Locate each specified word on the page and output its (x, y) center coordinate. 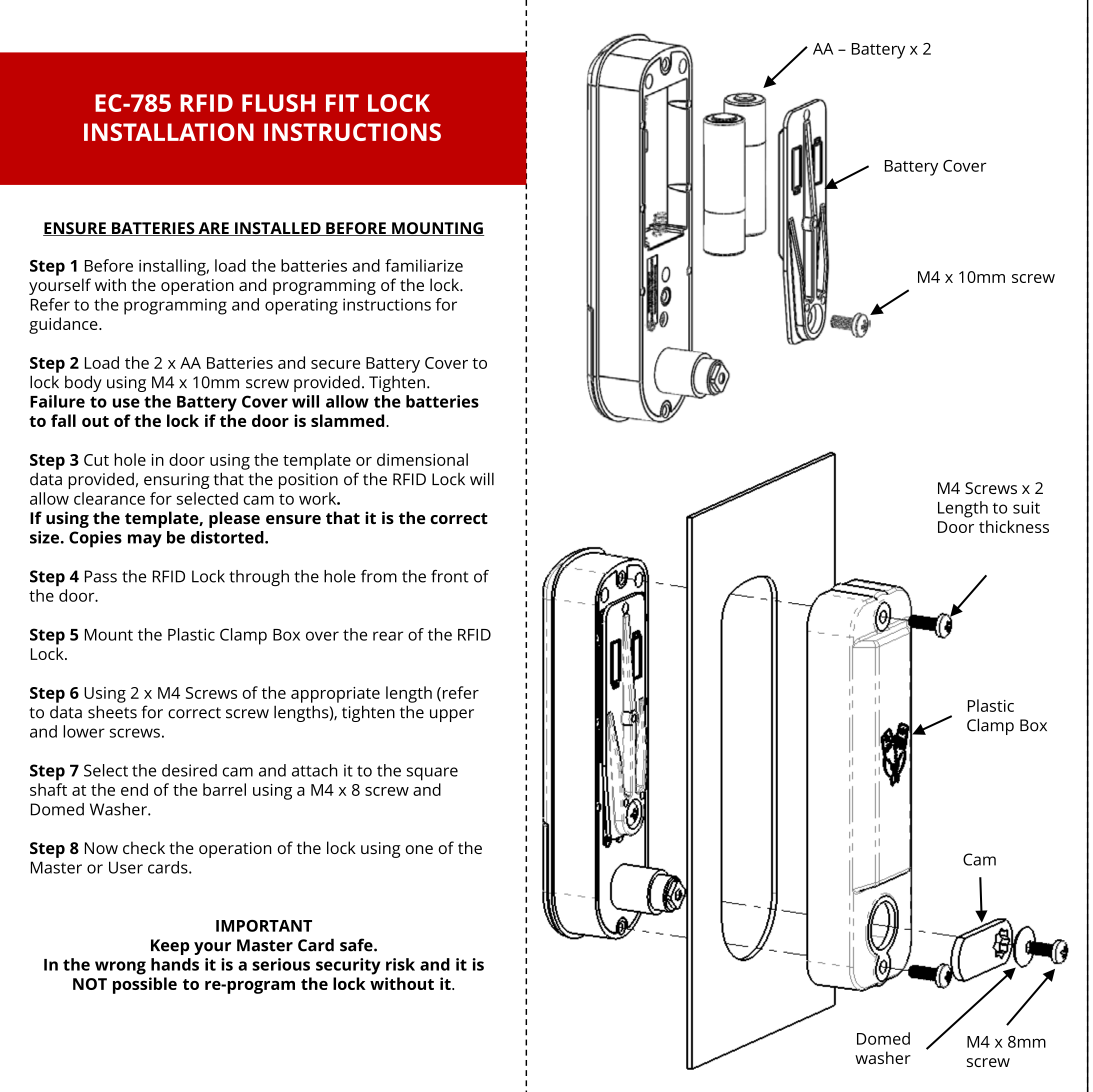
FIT (342, 103)
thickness (1014, 526)
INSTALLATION (169, 132)
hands (175, 964)
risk (400, 964)
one (419, 849)
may (145, 541)
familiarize (424, 265)
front (450, 576)
